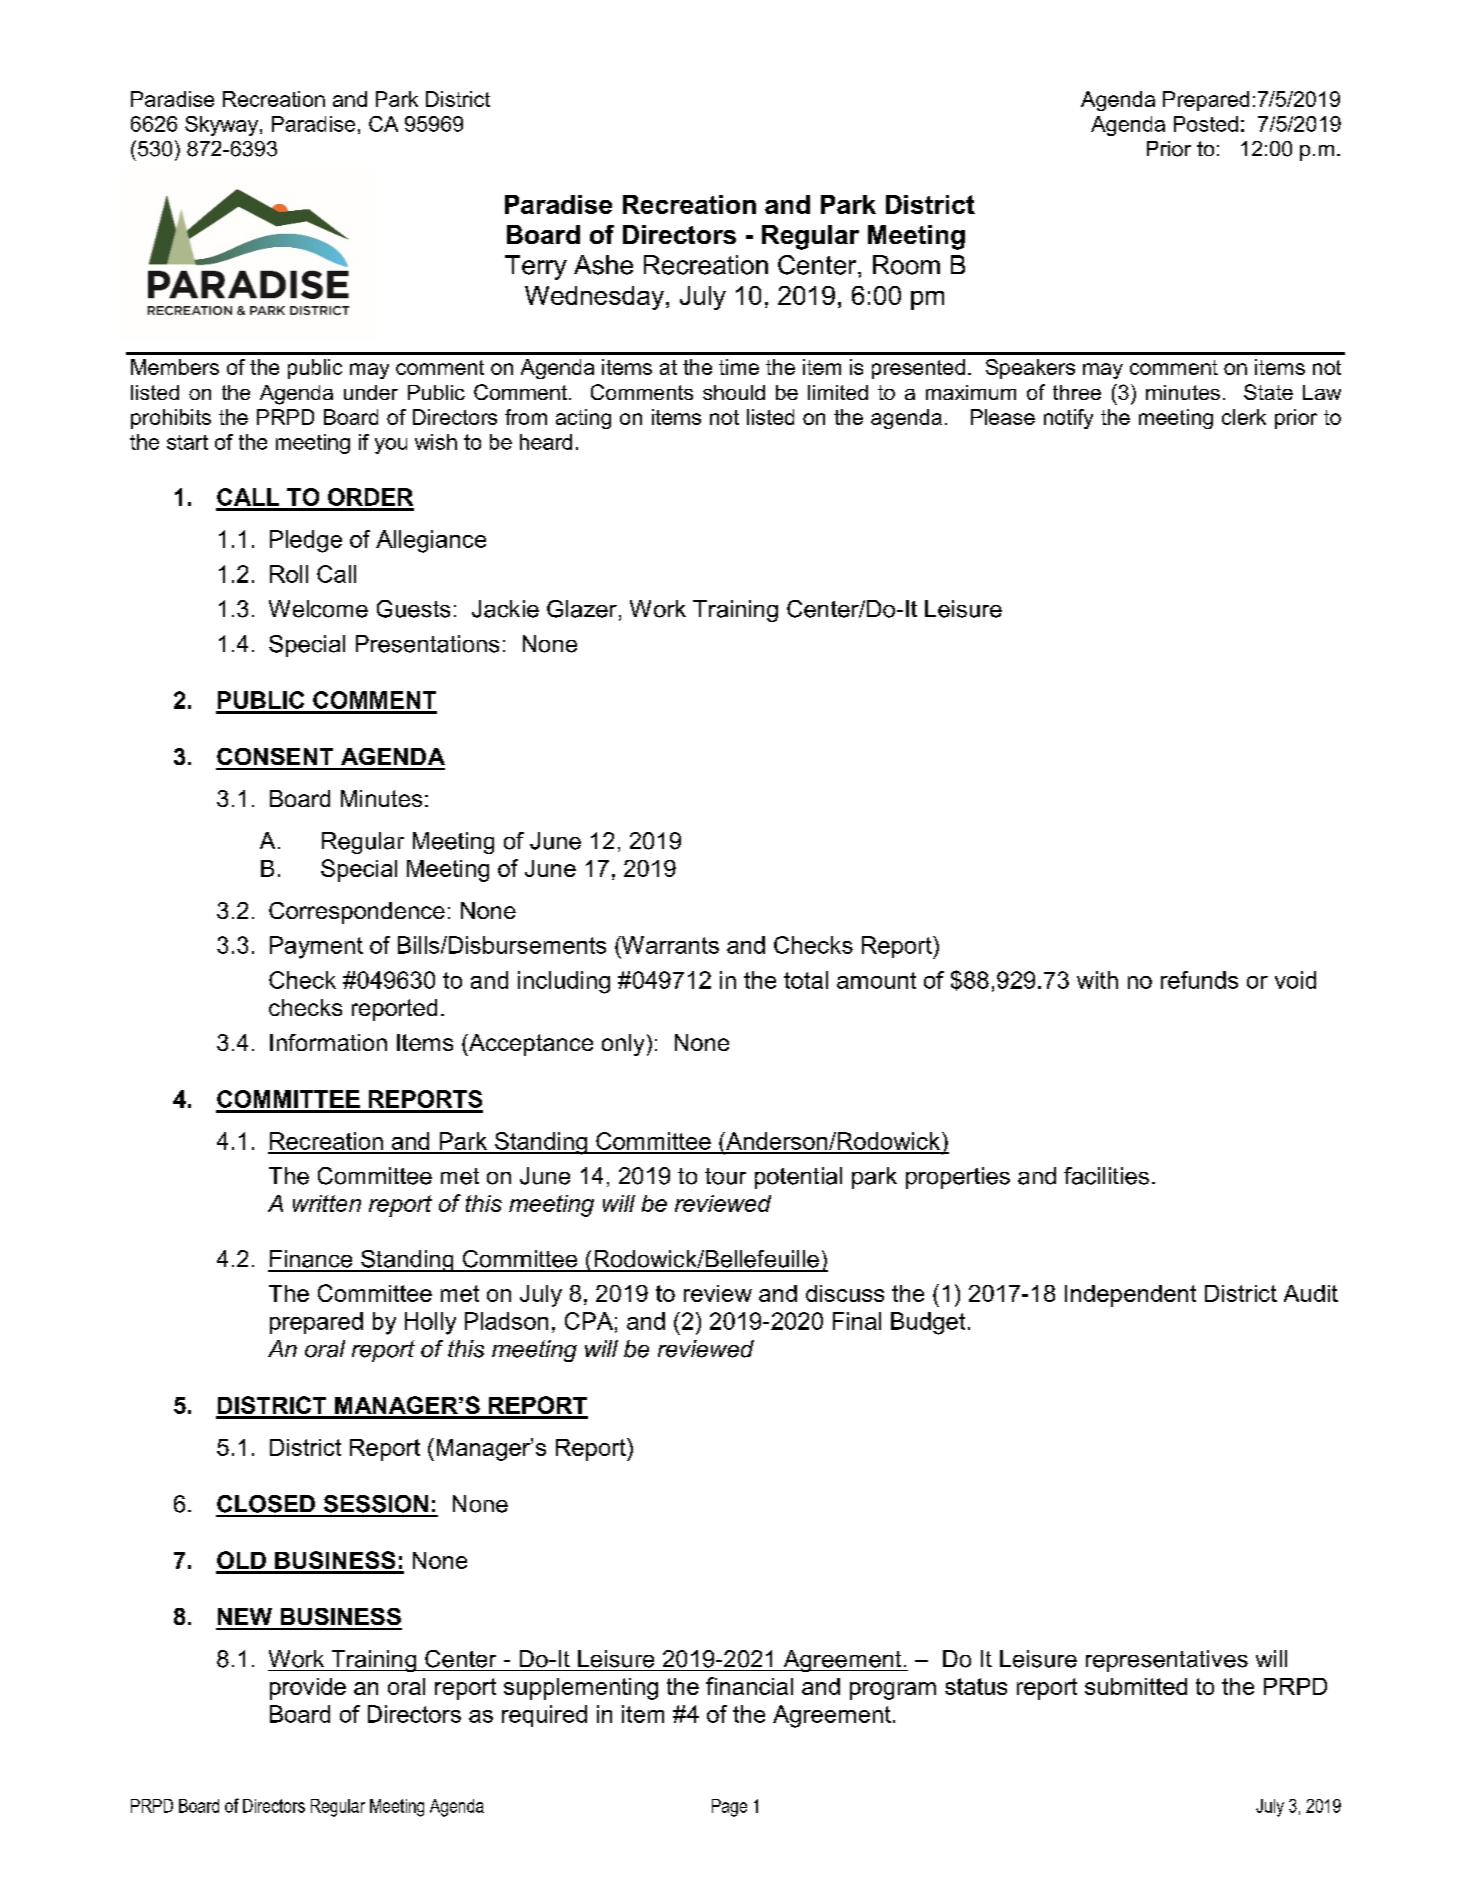  Describe the element at coordinates (725, 1176) in the screenshot. I see `tour` at that location.
